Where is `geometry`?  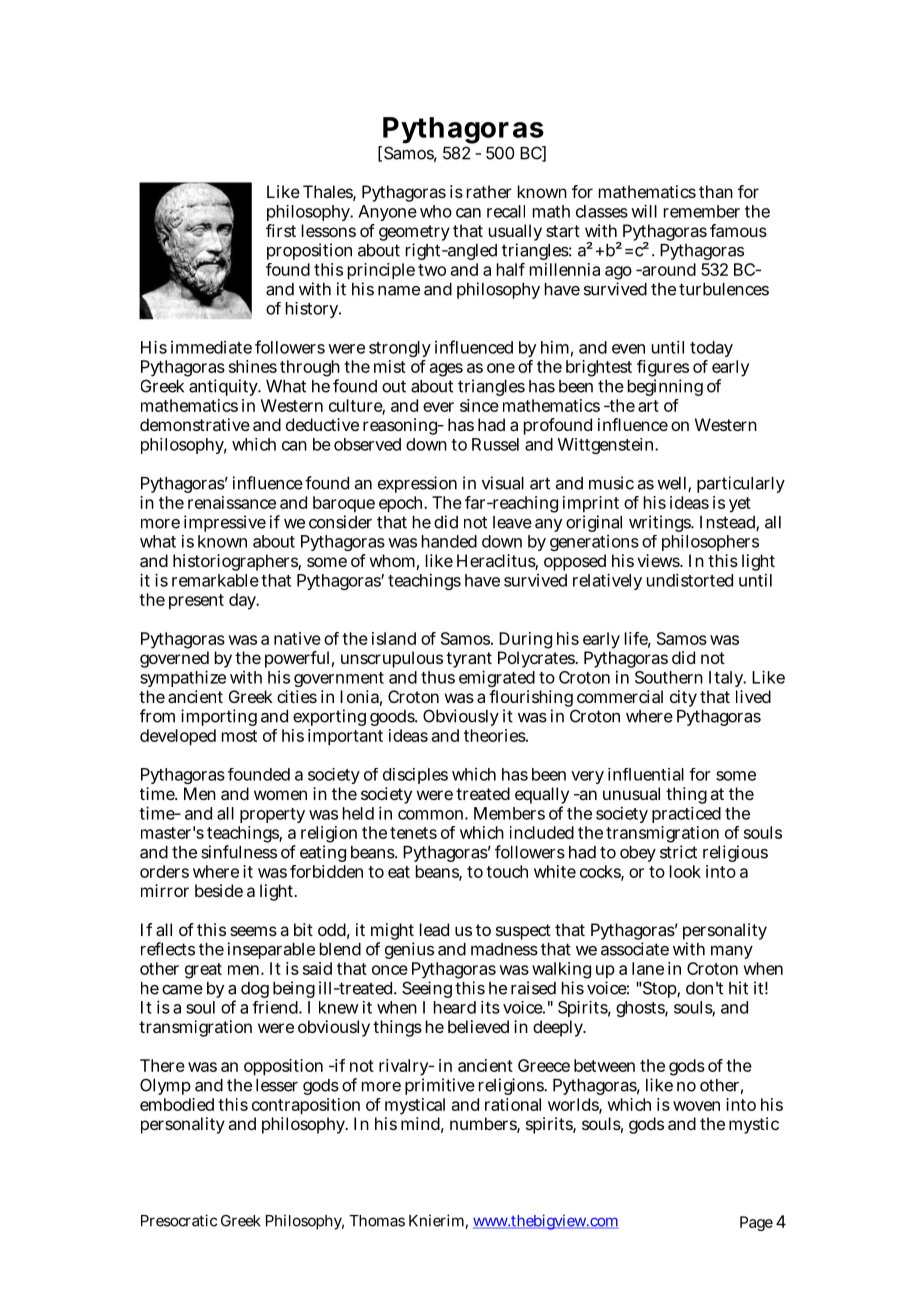 geometry is located at coordinates (414, 234).
